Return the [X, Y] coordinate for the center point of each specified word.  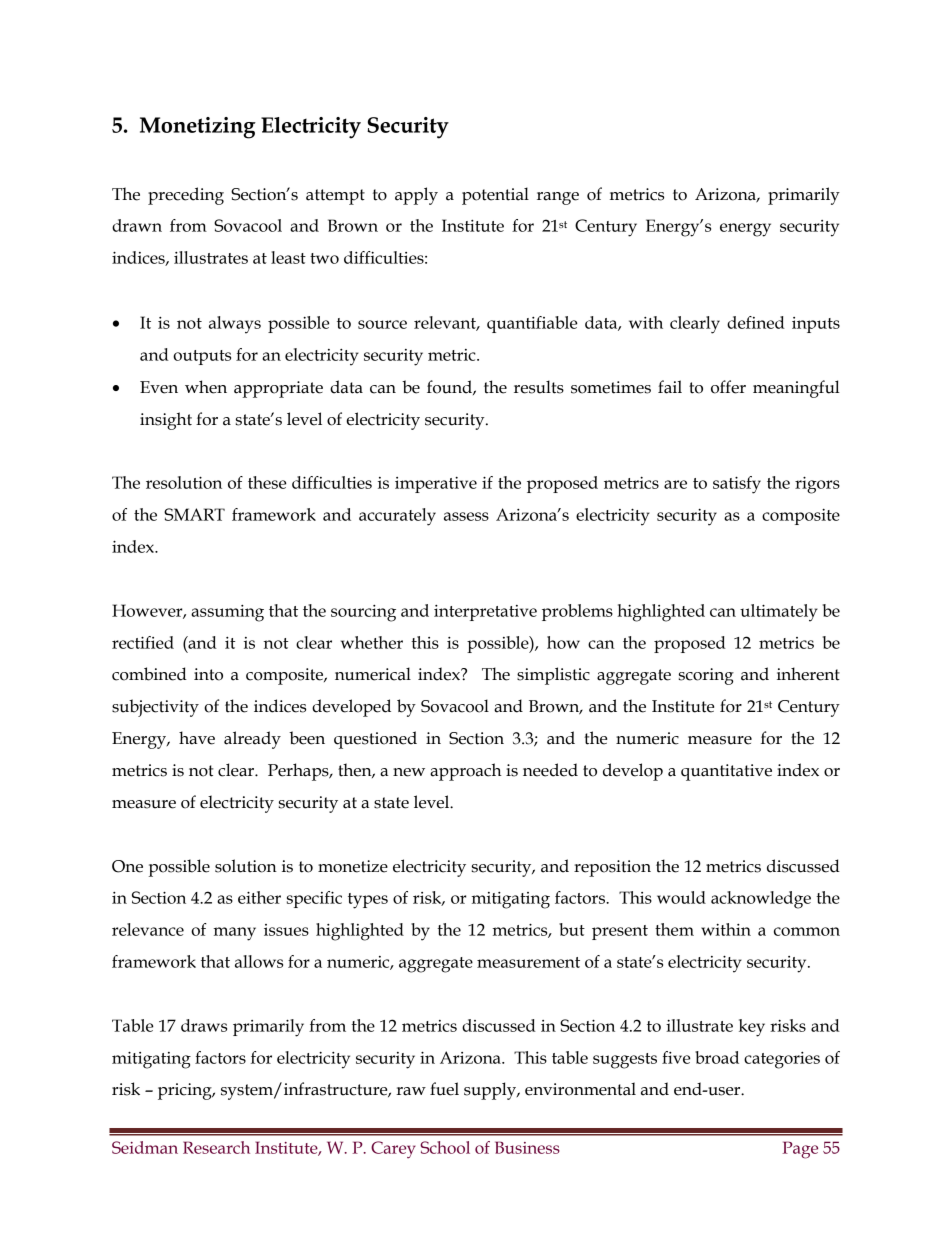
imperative [436, 485]
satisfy [737, 485]
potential [495, 196]
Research [216, 1147]
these [267, 482]
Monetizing [198, 128]
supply [491, 1091]
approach [466, 772]
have [197, 738]
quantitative [726, 772]
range [558, 198]
